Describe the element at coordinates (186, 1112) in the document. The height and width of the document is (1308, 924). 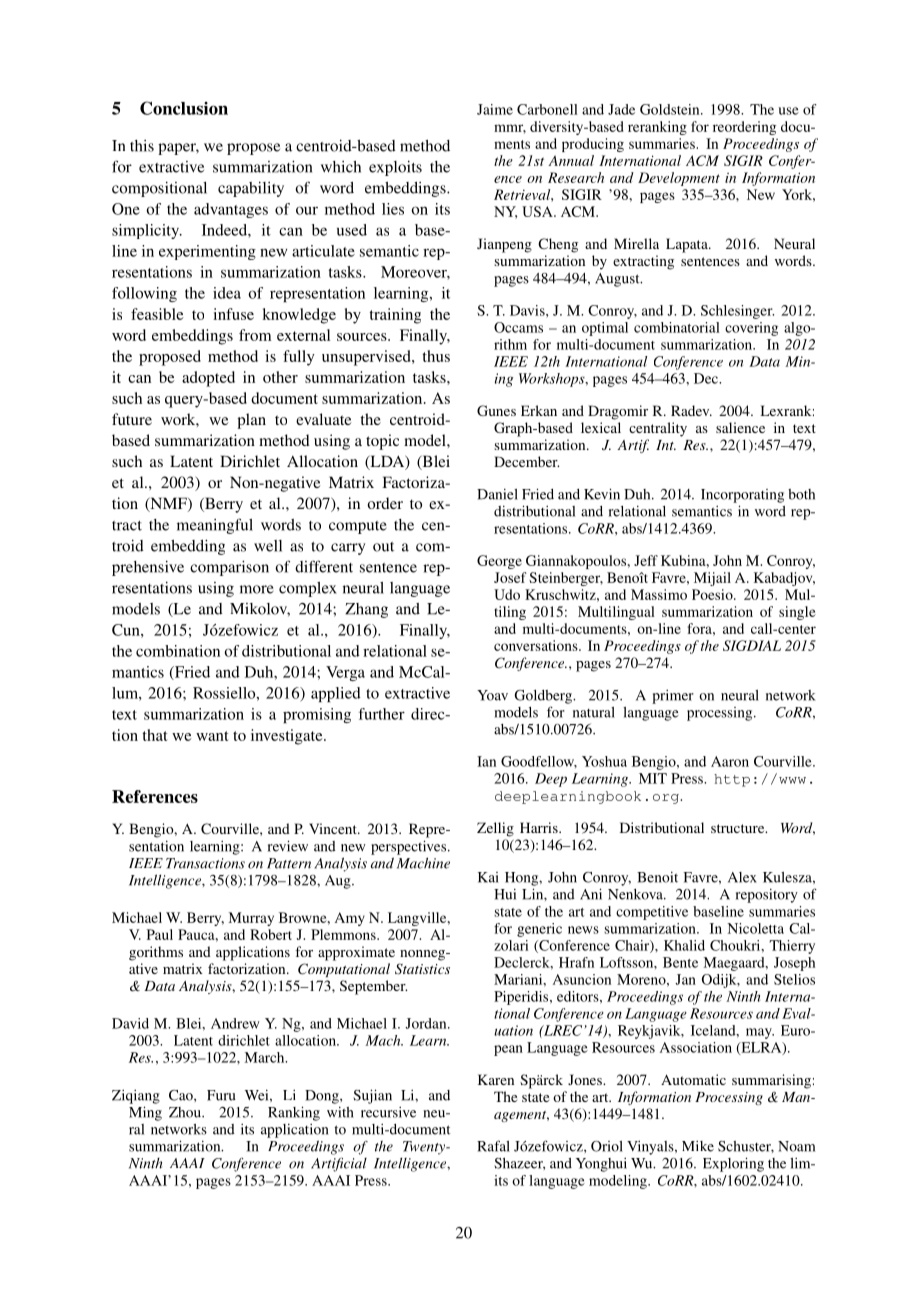
I see `Zhou` at that location.
